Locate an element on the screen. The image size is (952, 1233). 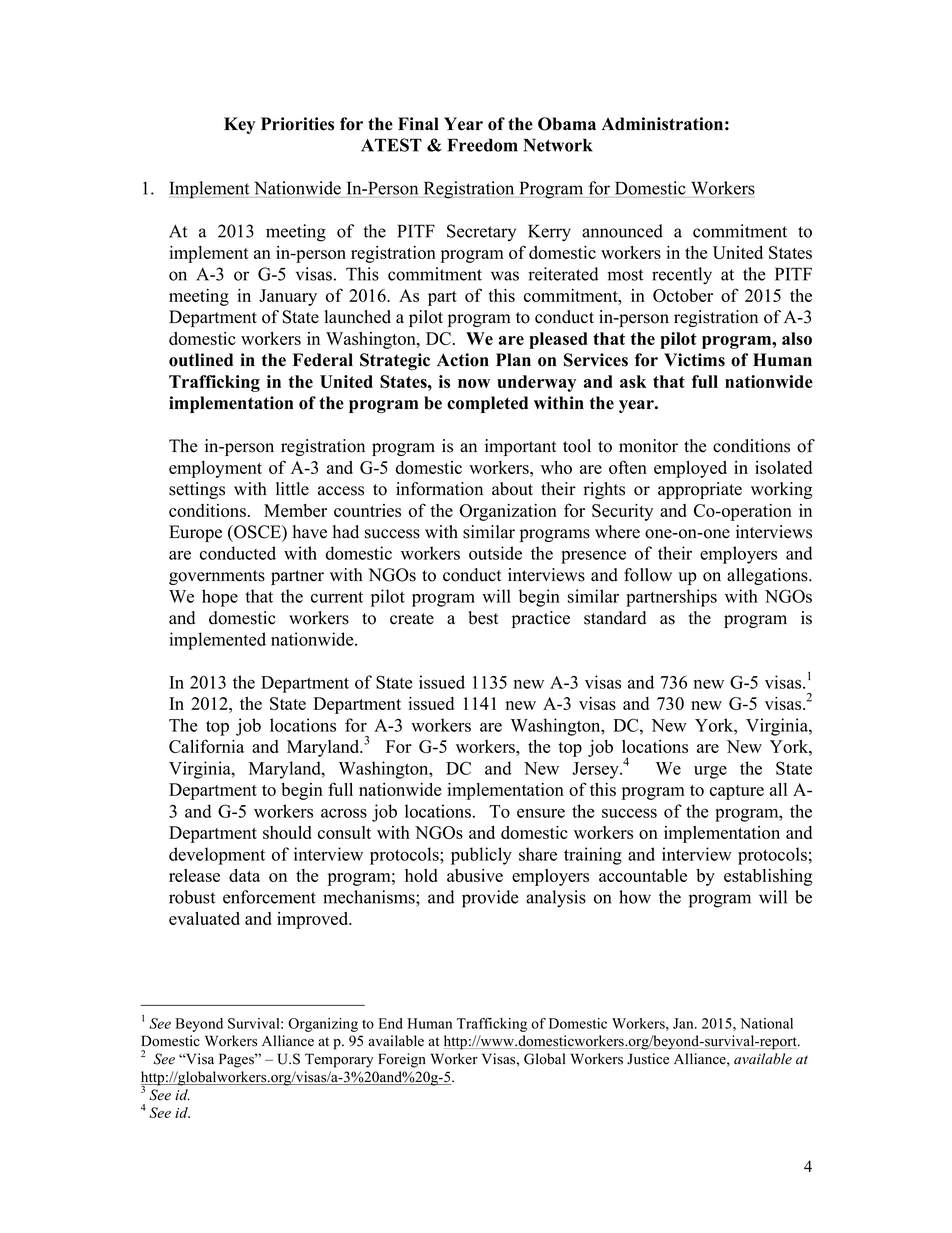
Foreign is located at coordinates (402, 1060).
